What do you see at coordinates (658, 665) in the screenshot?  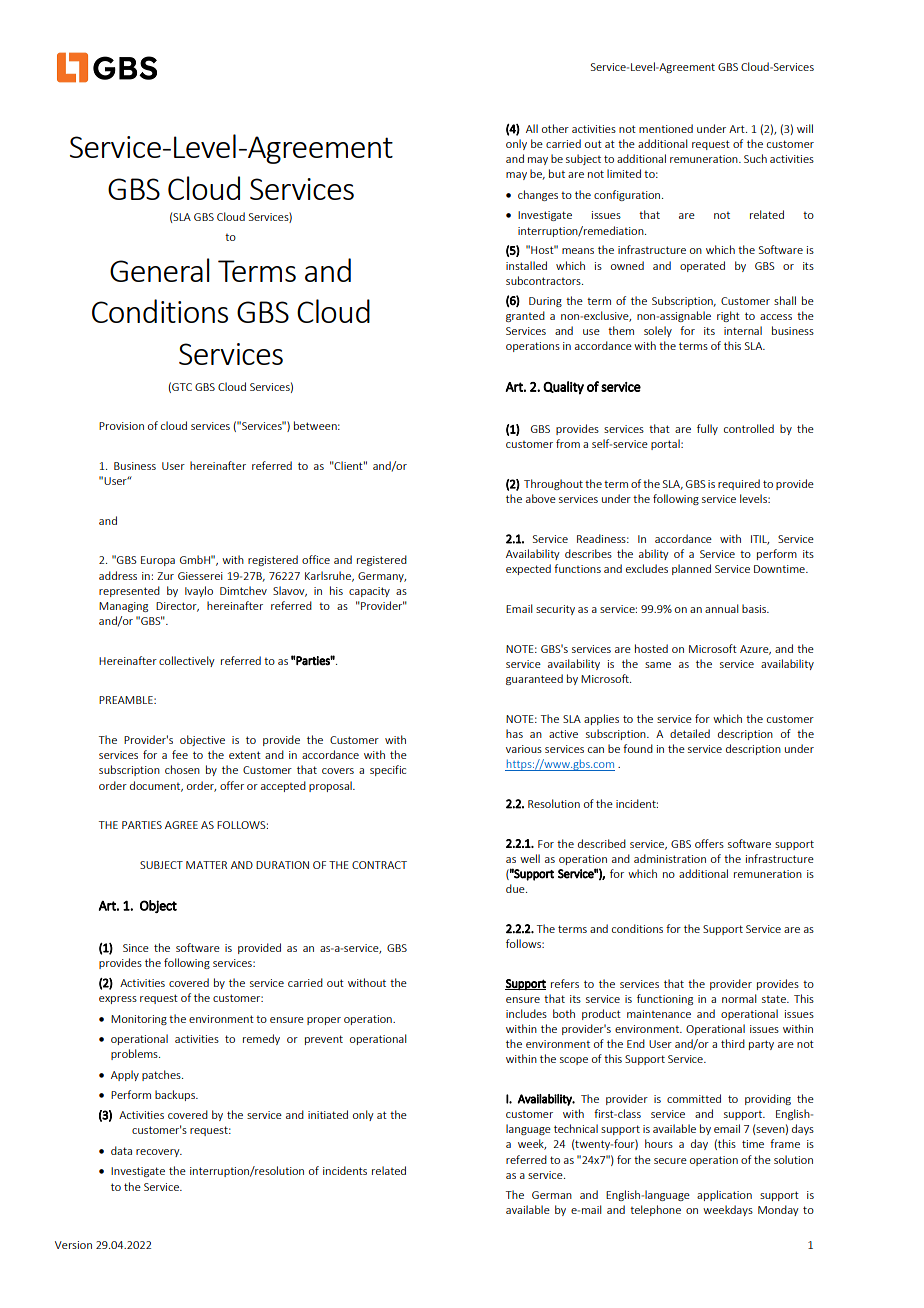 I see `same` at bounding box center [658, 665].
